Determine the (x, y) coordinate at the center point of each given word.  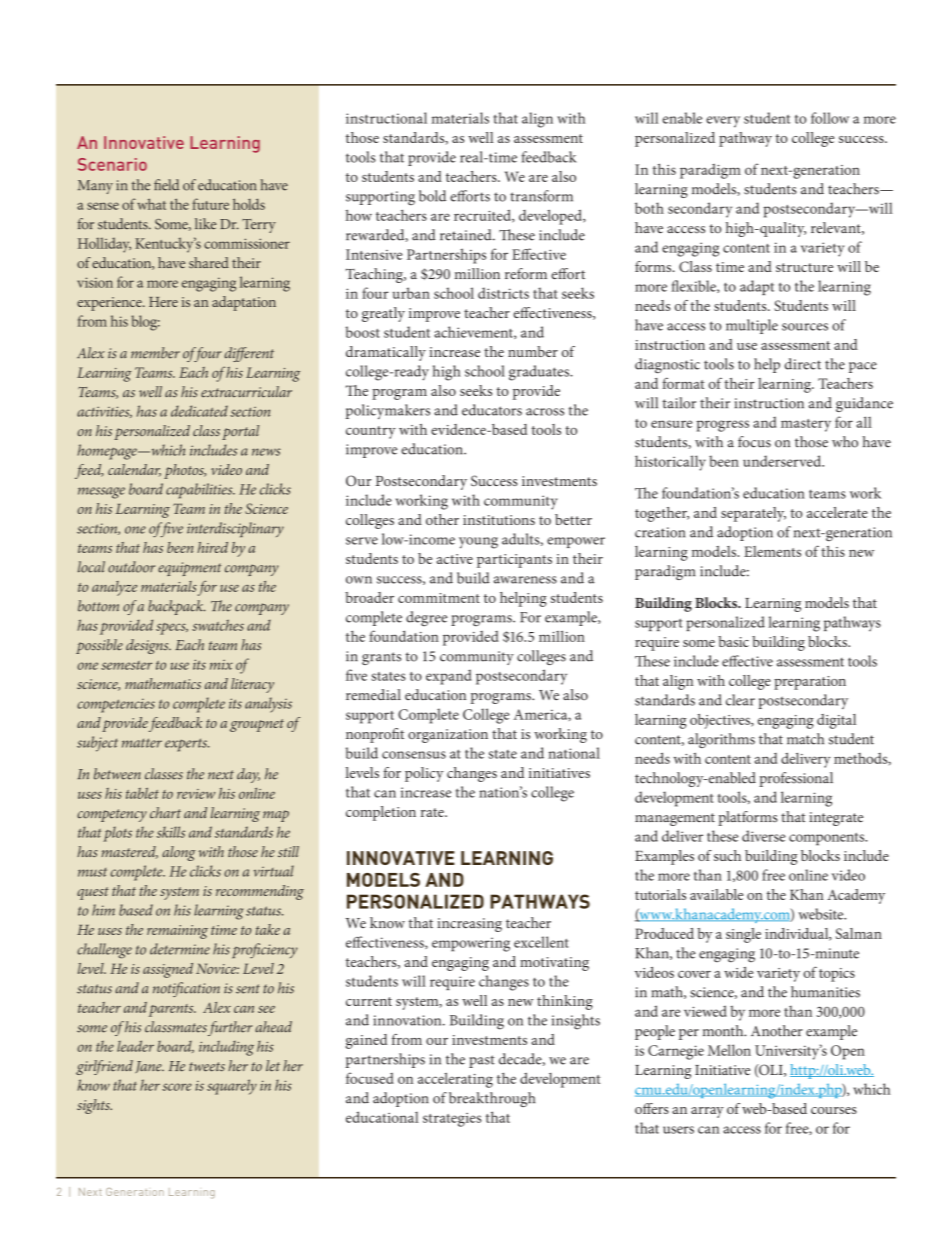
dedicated (199, 411)
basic (733, 641)
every (723, 122)
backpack (176, 607)
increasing (469, 925)
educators (492, 410)
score (177, 1087)
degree (426, 618)
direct (803, 364)
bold (432, 196)
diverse (764, 836)
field (166, 185)
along (179, 853)
